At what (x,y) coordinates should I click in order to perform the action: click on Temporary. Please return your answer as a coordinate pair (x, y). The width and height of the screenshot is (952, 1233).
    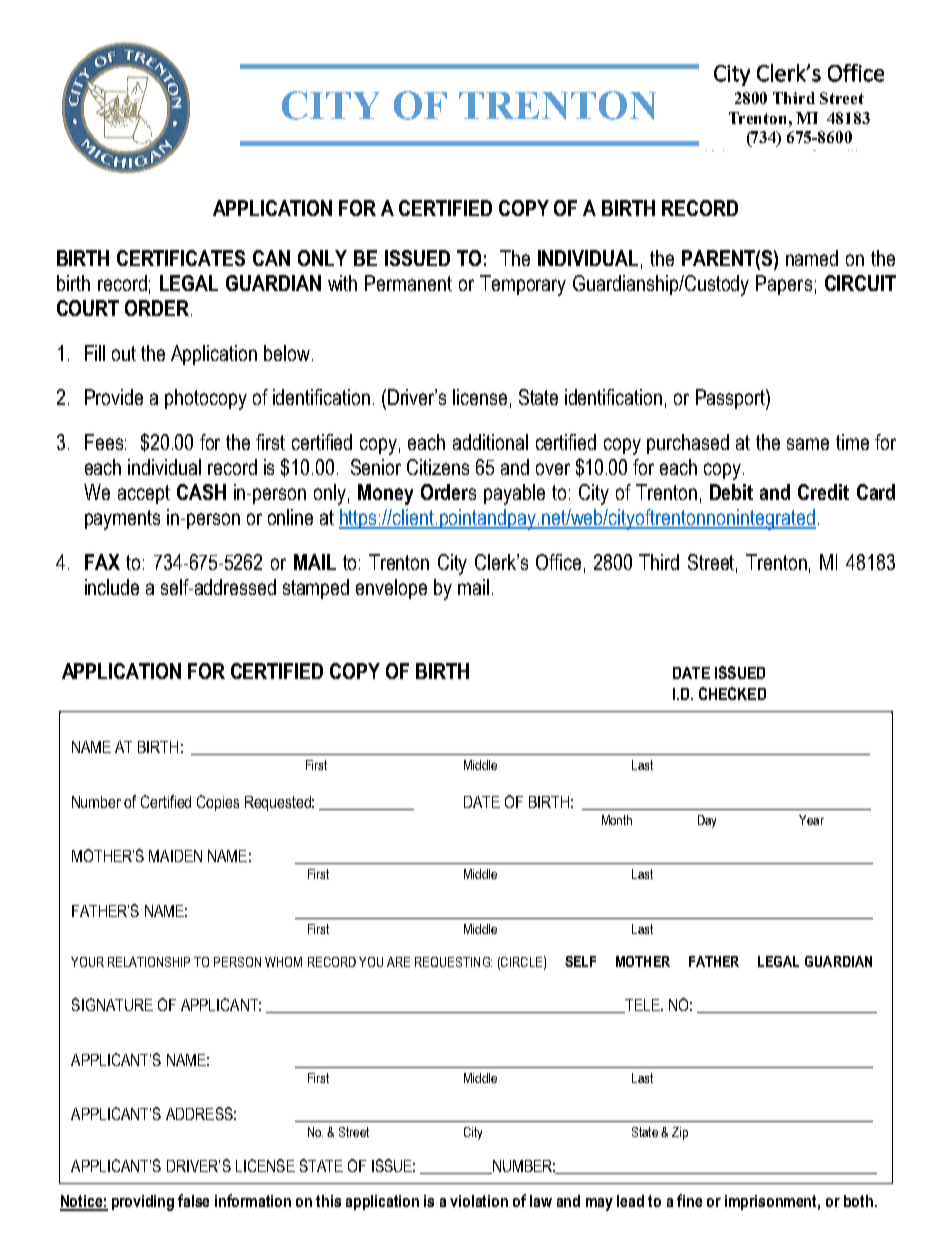
    Looking at the image, I should click on (523, 285).
